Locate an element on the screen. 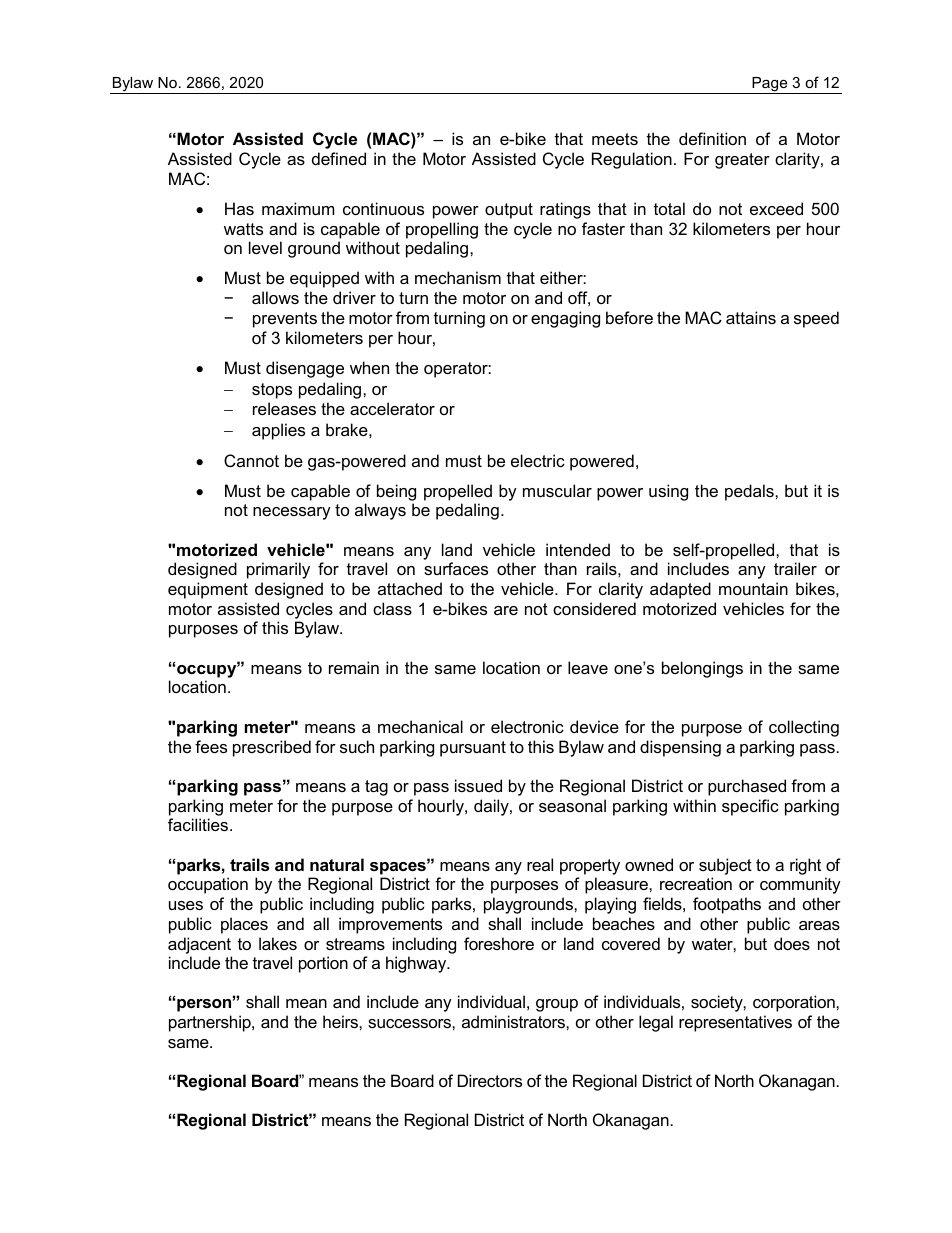 The width and height of the screenshot is (952, 1233). representatives is located at coordinates (735, 1023).
